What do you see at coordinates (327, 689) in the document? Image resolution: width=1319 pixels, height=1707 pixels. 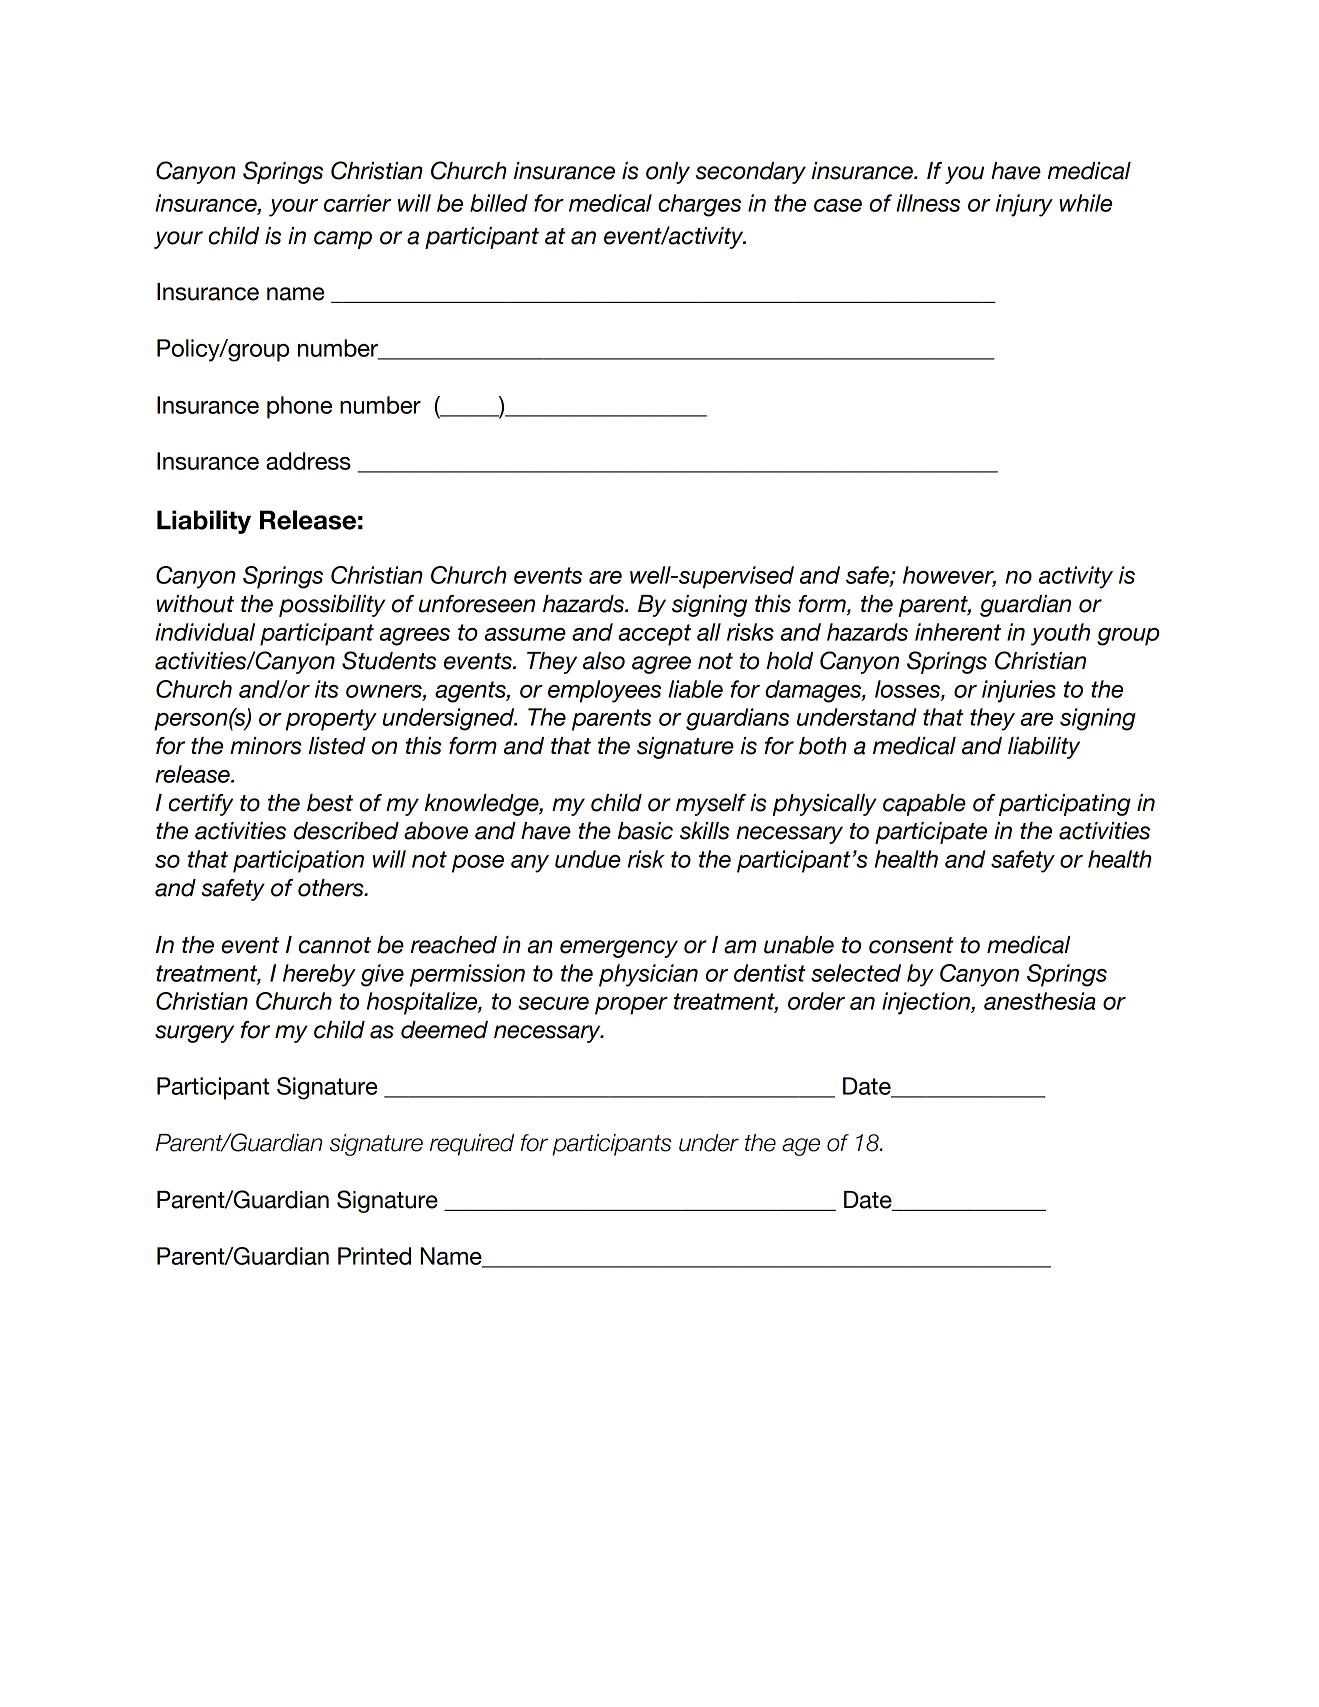 I see `its` at bounding box center [327, 689].
